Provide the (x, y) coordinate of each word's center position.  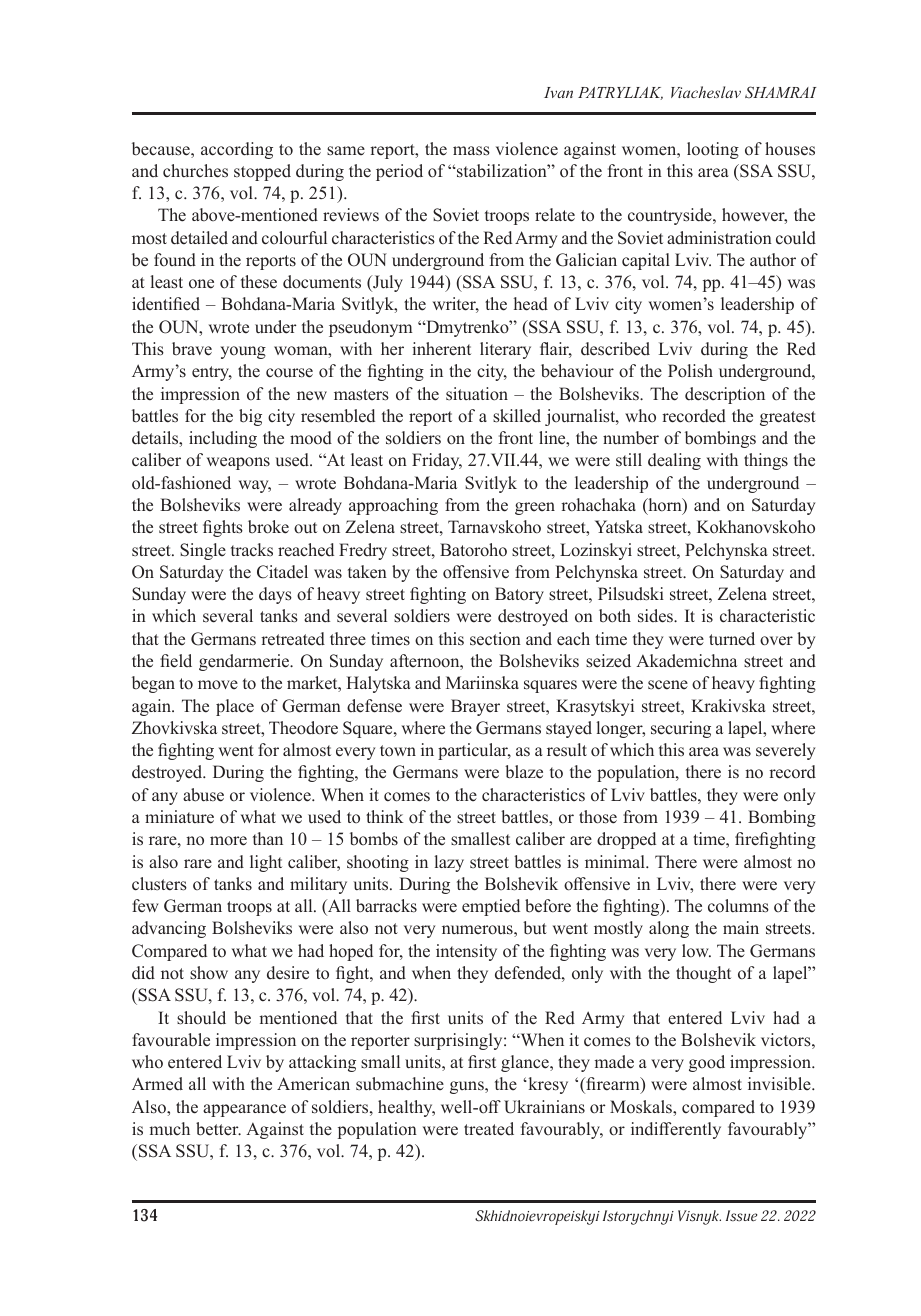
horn (665, 506)
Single (203, 551)
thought (703, 974)
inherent (441, 349)
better (218, 1129)
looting (713, 150)
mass (471, 151)
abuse (203, 795)
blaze (524, 772)
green (535, 508)
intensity (466, 952)
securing (681, 729)
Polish (690, 371)
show (209, 973)
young (243, 352)
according (237, 150)
